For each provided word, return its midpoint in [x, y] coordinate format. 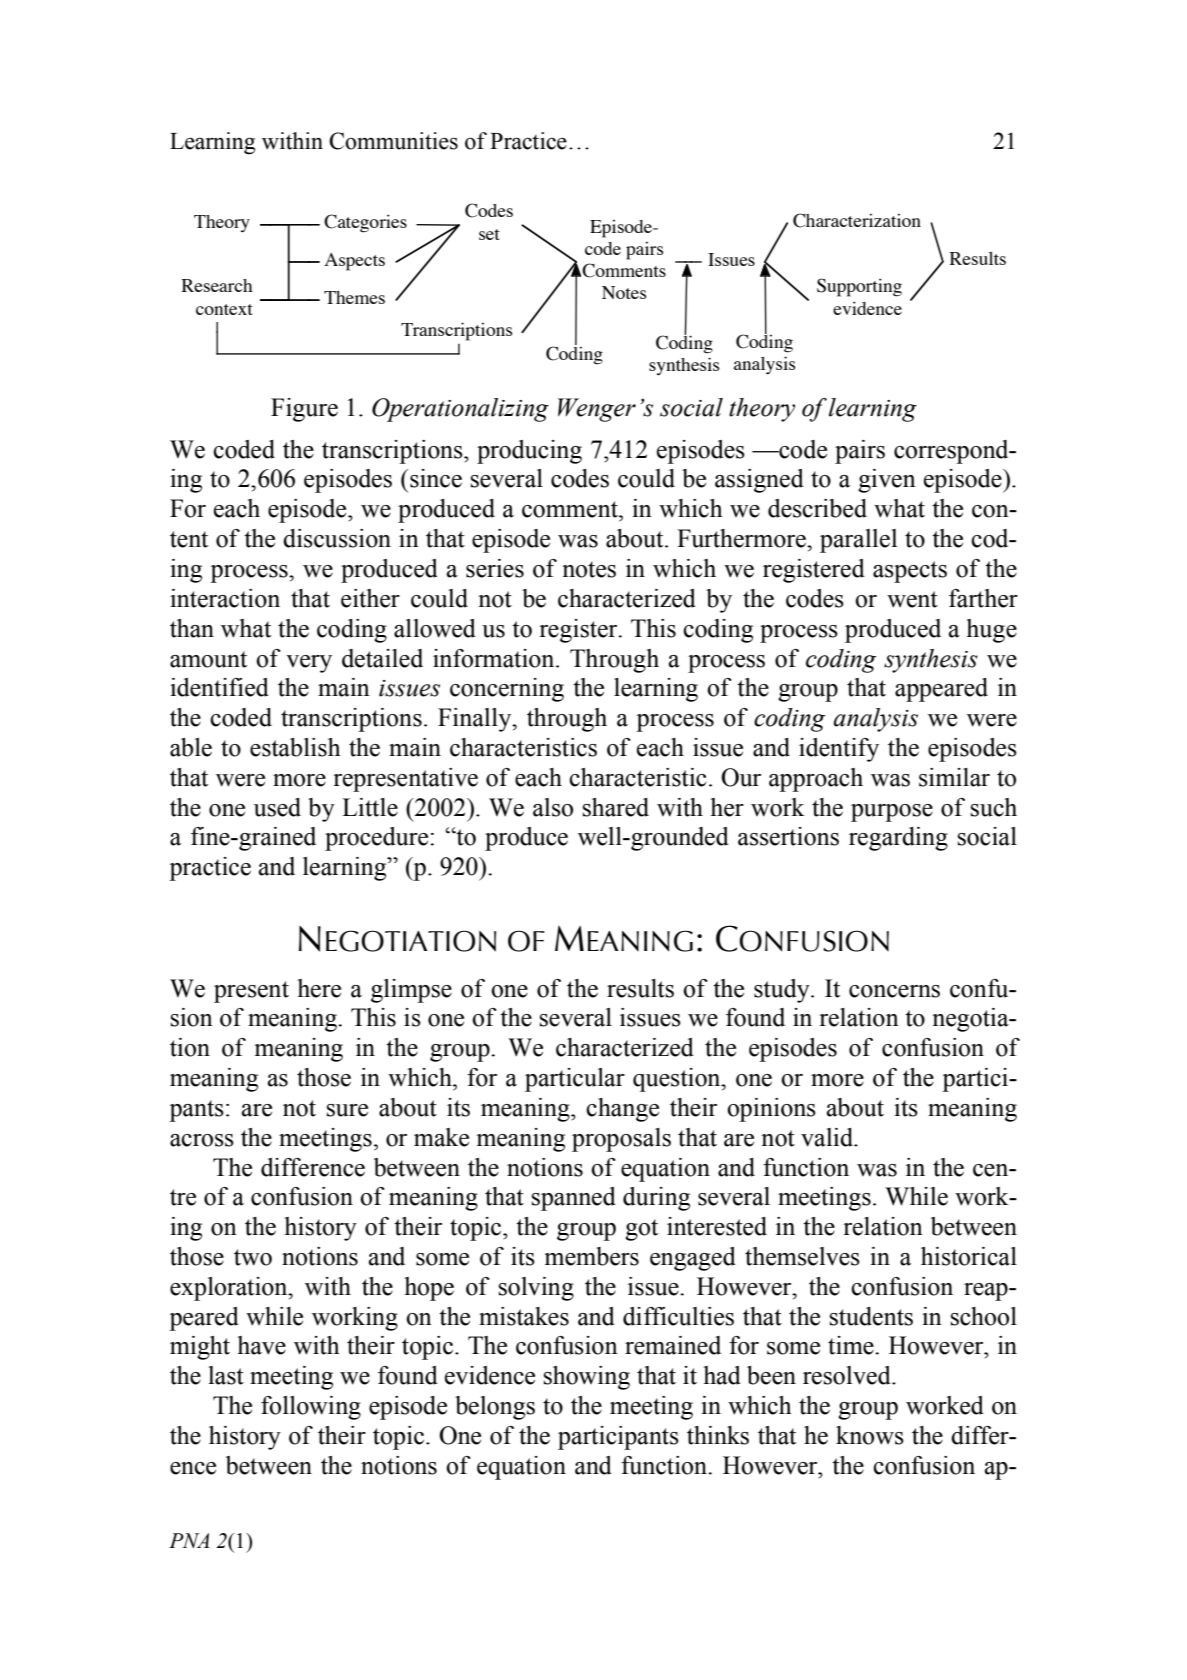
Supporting [859, 287]
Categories [365, 223]
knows [870, 1435]
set [489, 234]
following [311, 1408]
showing [587, 1378]
